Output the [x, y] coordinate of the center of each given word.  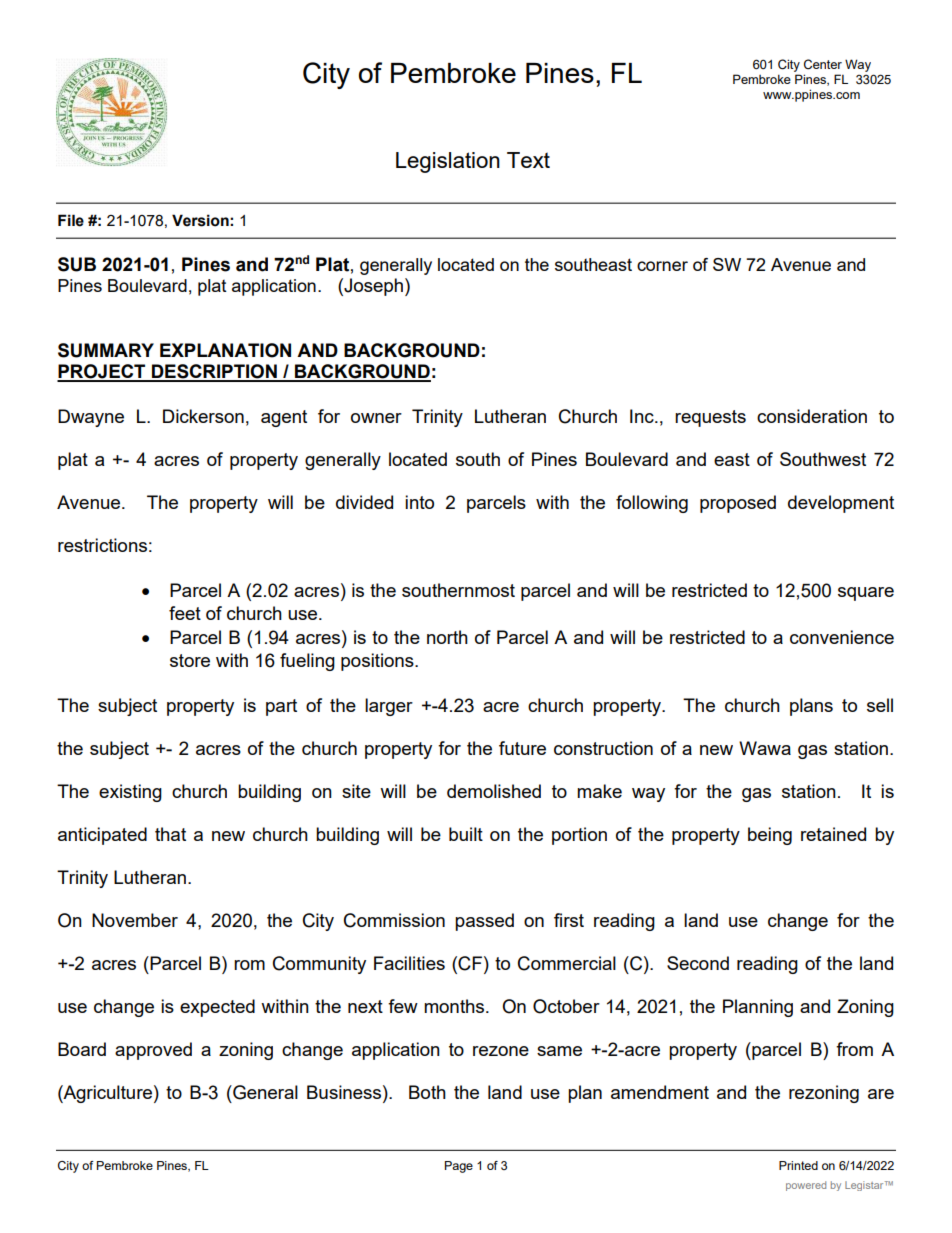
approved [153, 1051]
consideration [812, 416]
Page [459, 1167]
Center [823, 64]
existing [130, 793]
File [71, 220]
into [419, 502]
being [770, 836]
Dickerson [203, 416]
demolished [494, 791]
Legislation [448, 162]
